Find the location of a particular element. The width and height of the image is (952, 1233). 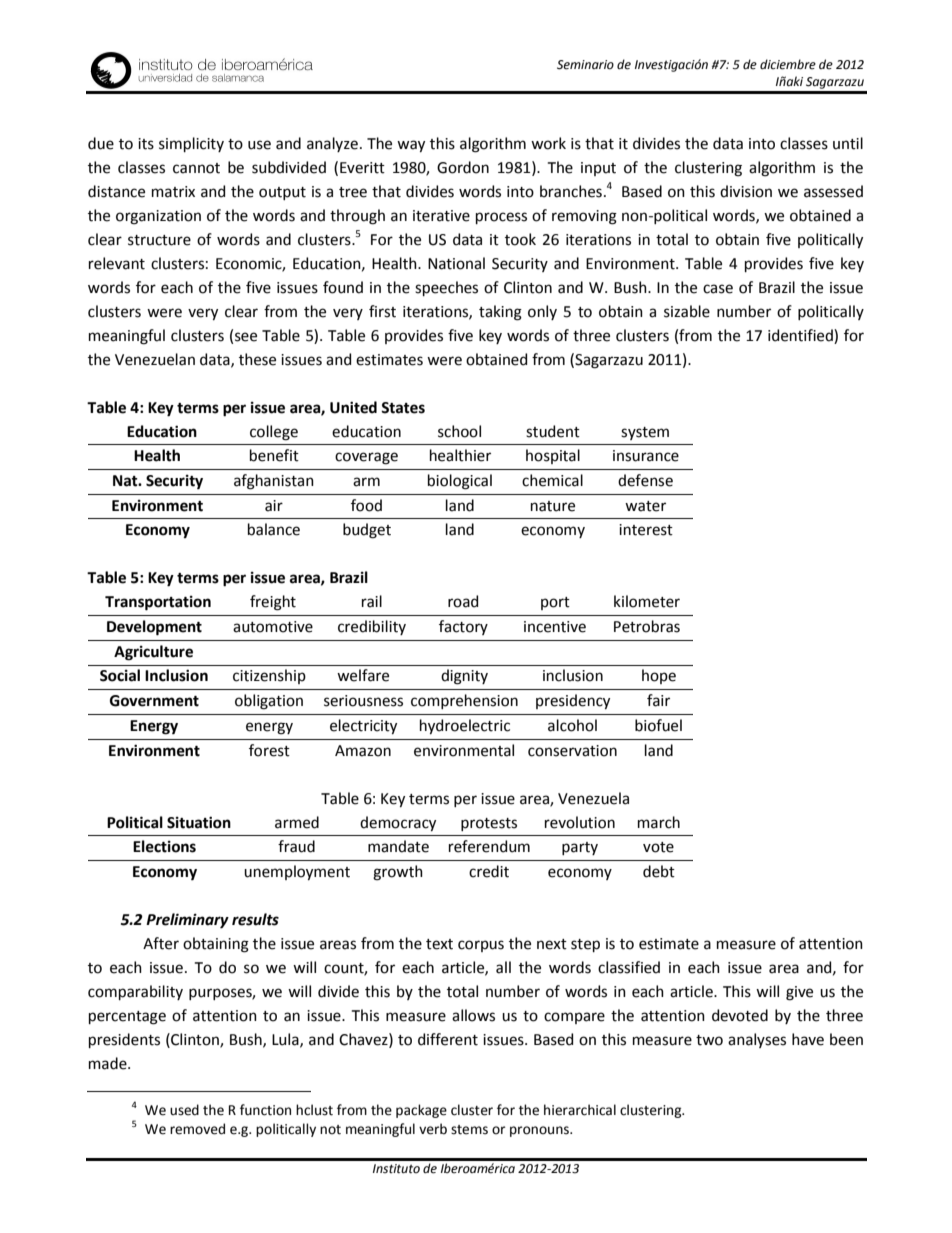

simplicity is located at coordinates (191, 144).
